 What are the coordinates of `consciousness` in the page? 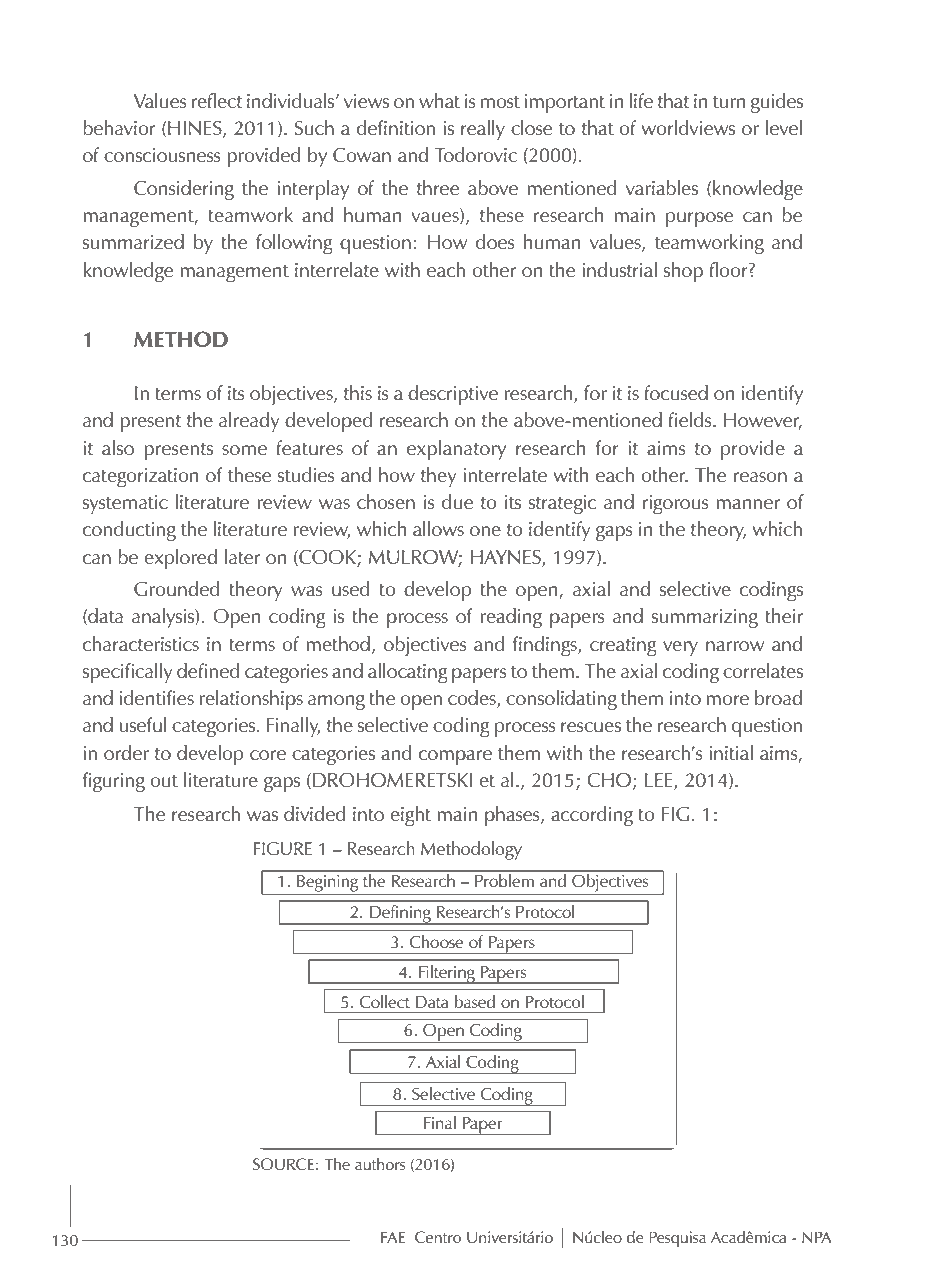 It's located at (162, 155).
